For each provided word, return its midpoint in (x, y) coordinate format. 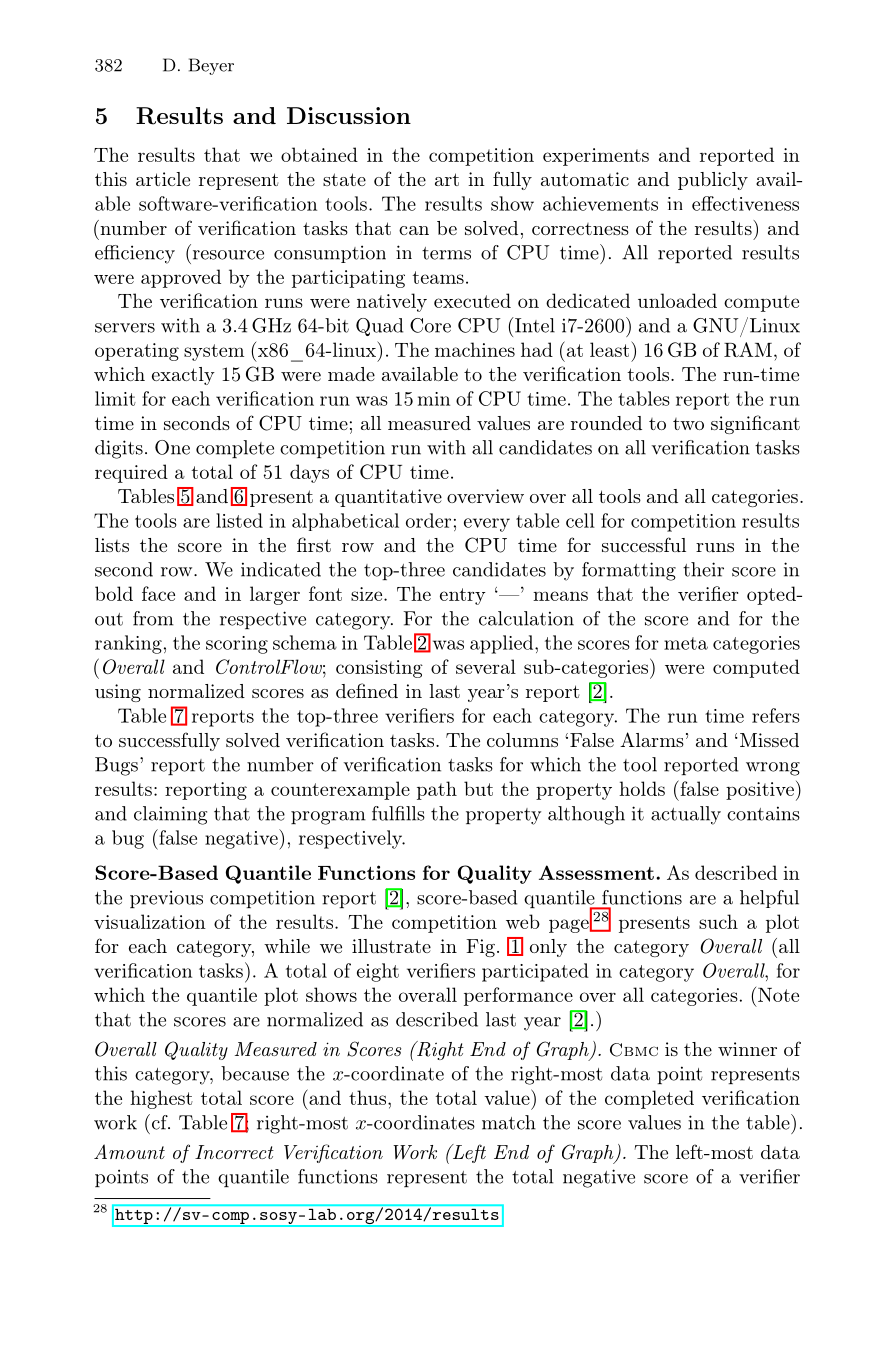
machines (475, 349)
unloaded (677, 300)
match (509, 1122)
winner (747, 1049)
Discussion (349, 115)
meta (686, 643)
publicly (713, 181)
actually (686, 815)
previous (166, 899)
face (158, 593)
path (437, 790)
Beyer (211, 66)
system (214, 352)
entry (463, 596)
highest (161, 1099)
